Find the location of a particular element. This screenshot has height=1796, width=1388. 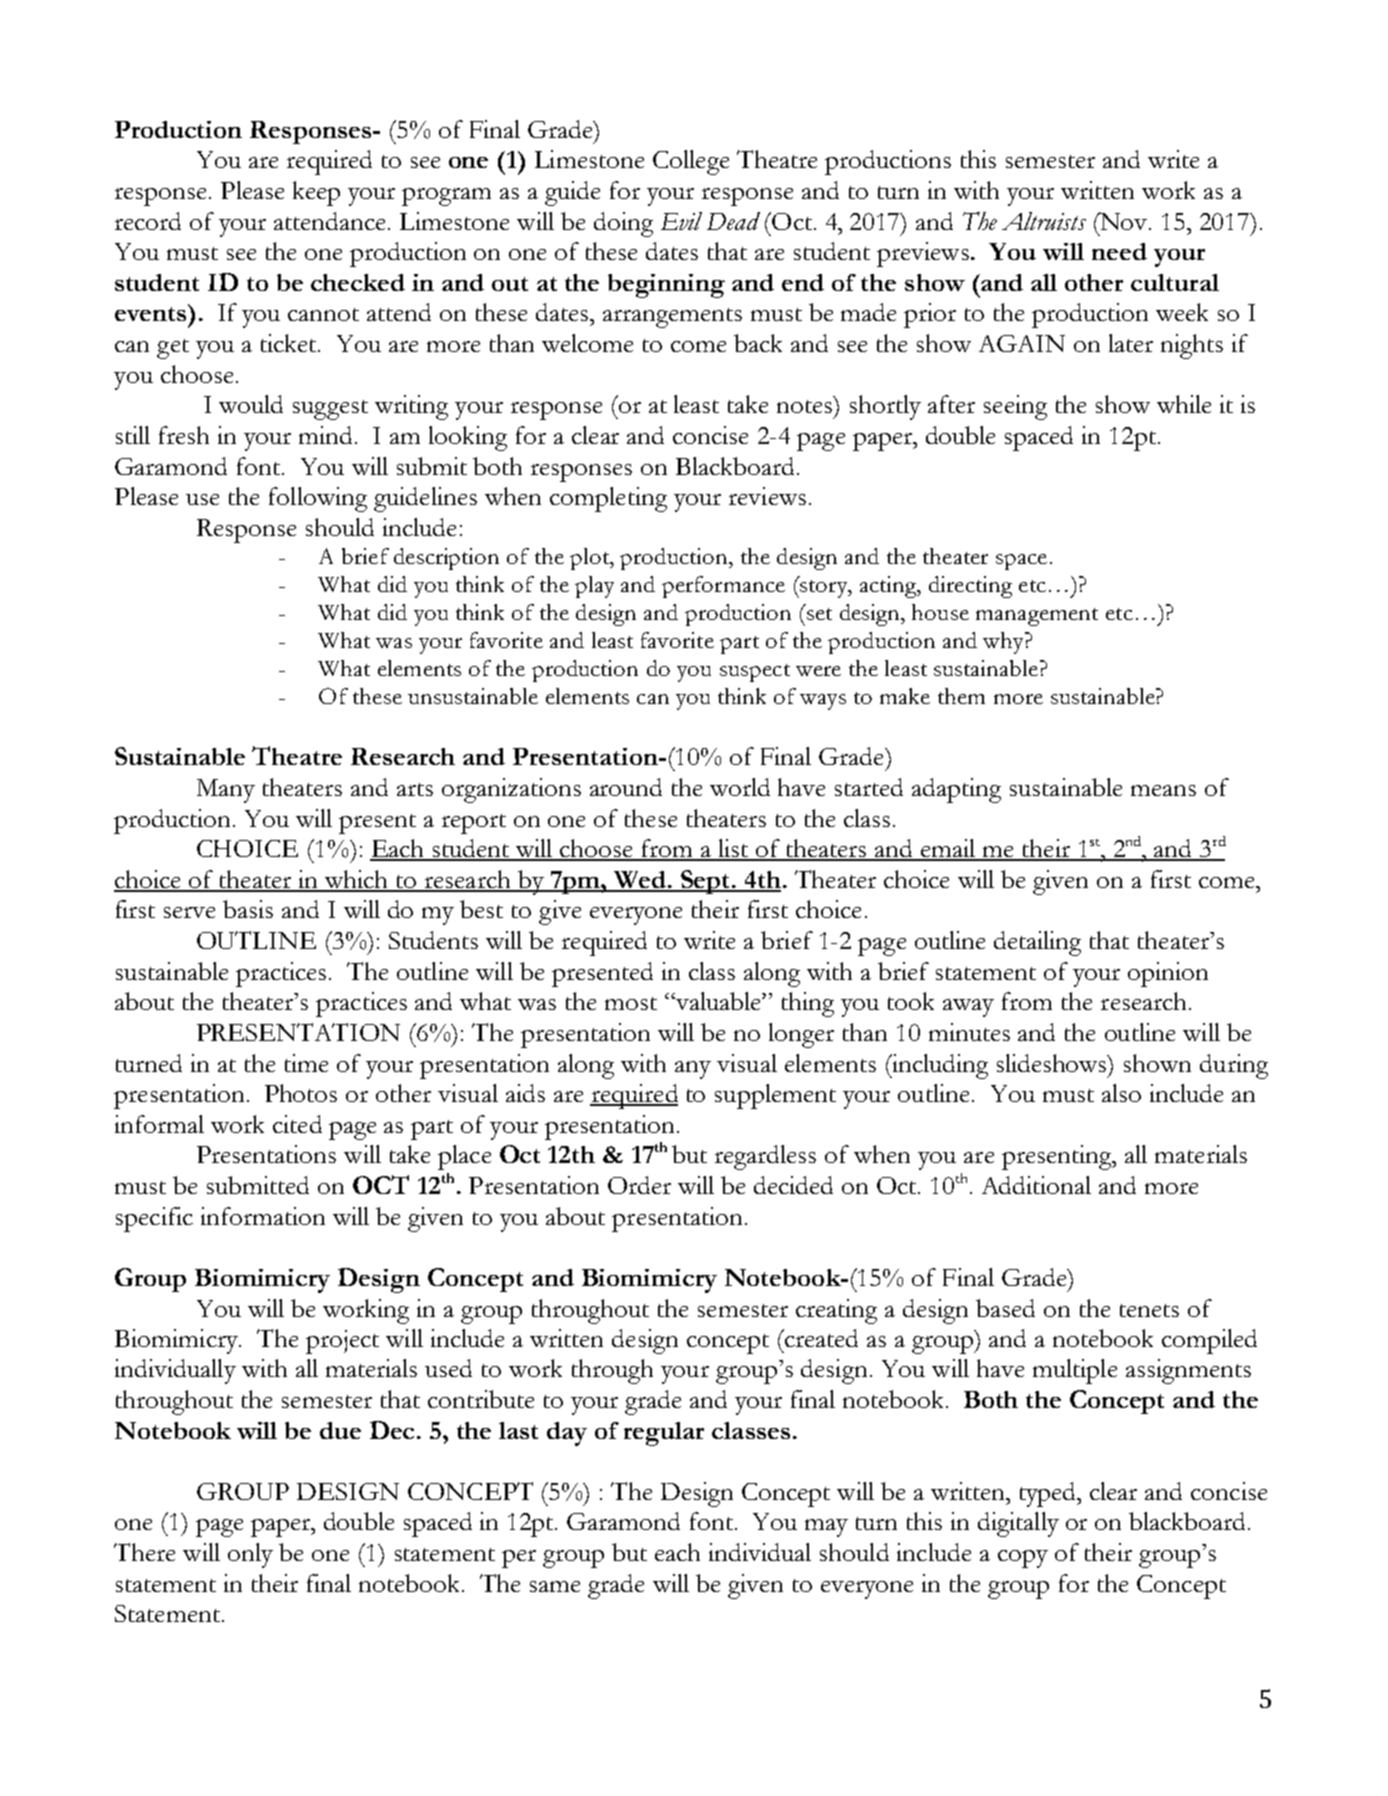

suspect is located at coordinates (755, 673).
